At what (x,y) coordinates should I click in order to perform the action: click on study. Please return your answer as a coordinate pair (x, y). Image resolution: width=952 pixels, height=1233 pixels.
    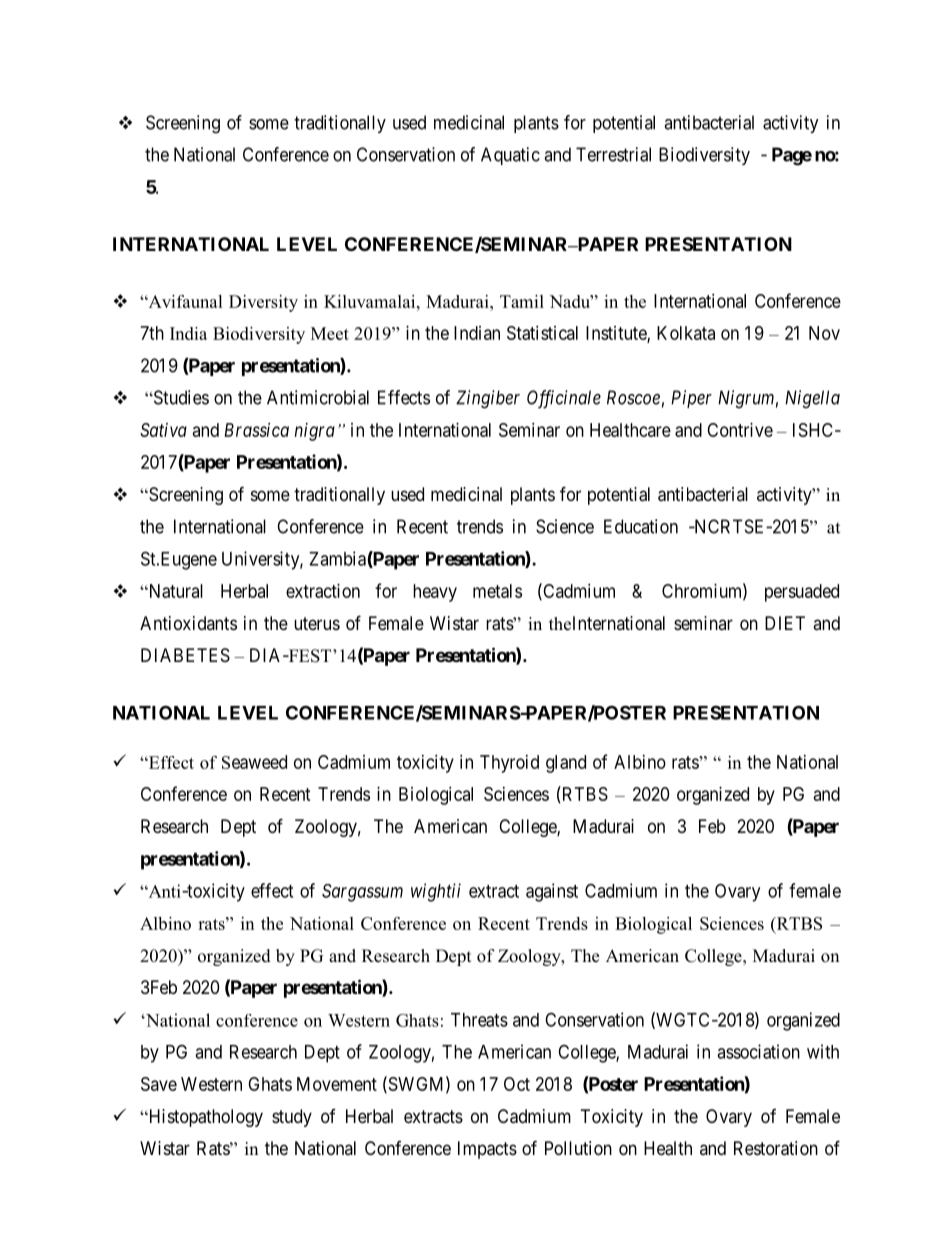
    Looking at the image, I should click on (292, 1118).
